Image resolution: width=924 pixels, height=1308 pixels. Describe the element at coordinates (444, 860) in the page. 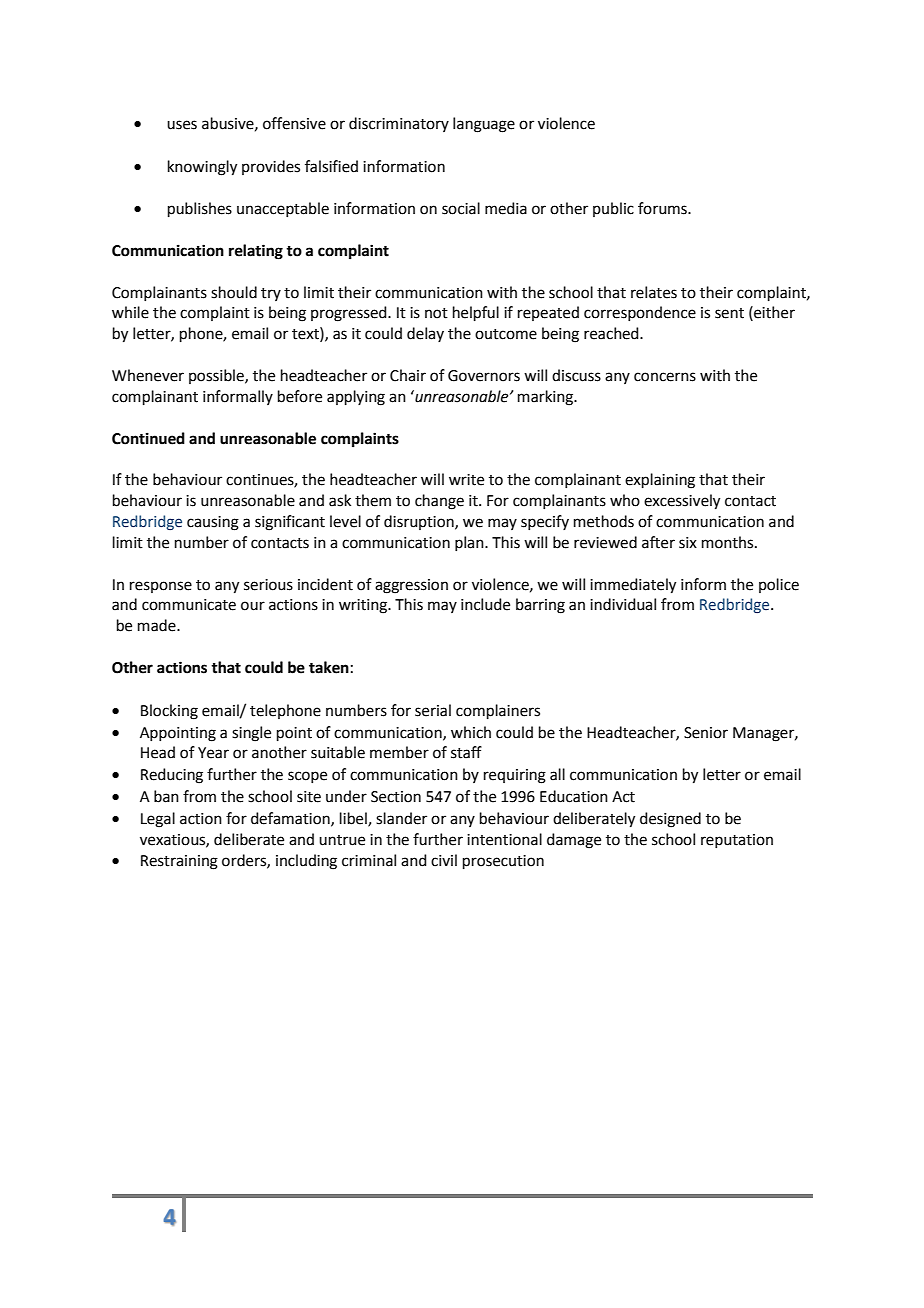

I see `civil` at that location.
